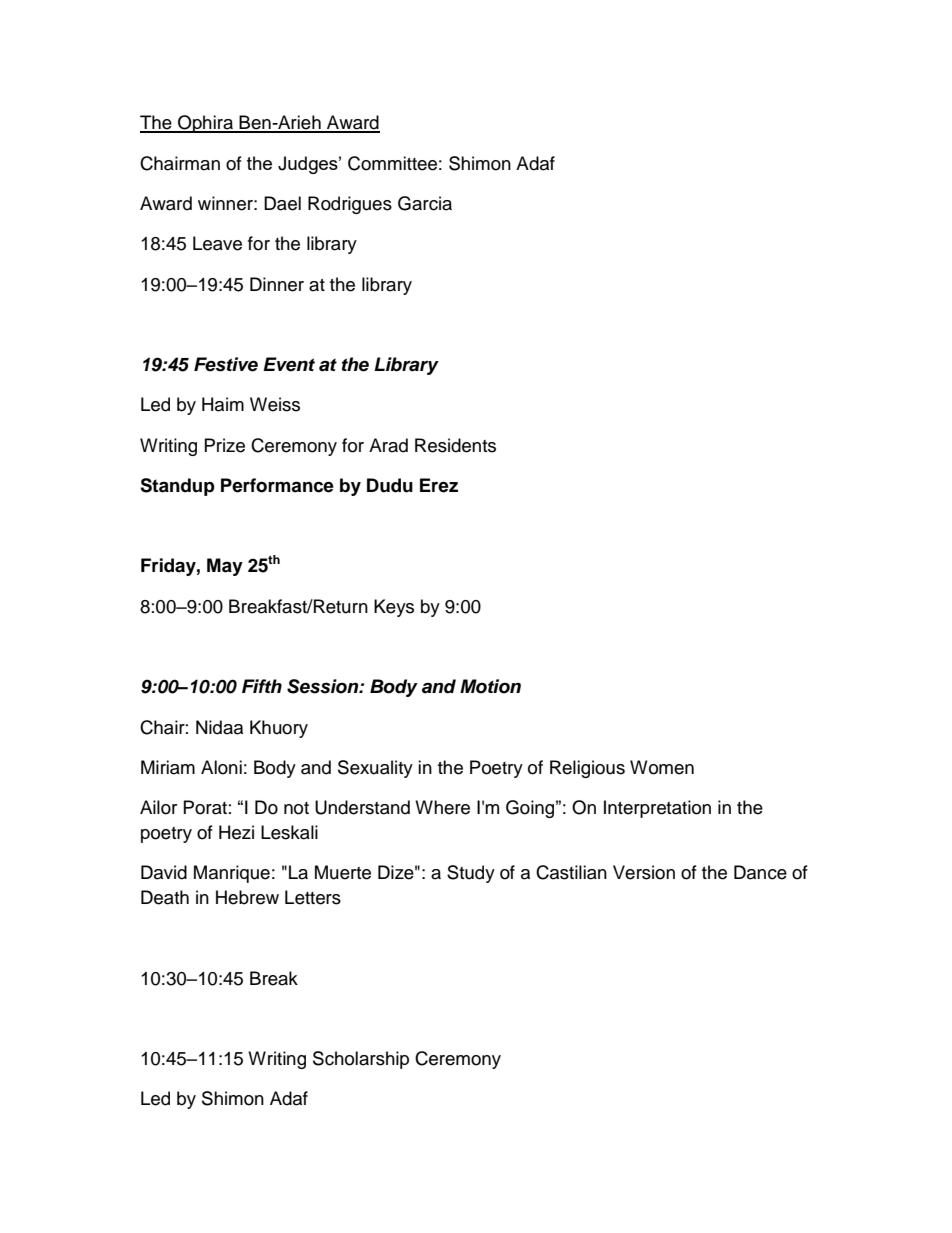  Describe the element at coordinates (262, 686) in the page. I see `Fifth` at that location.
